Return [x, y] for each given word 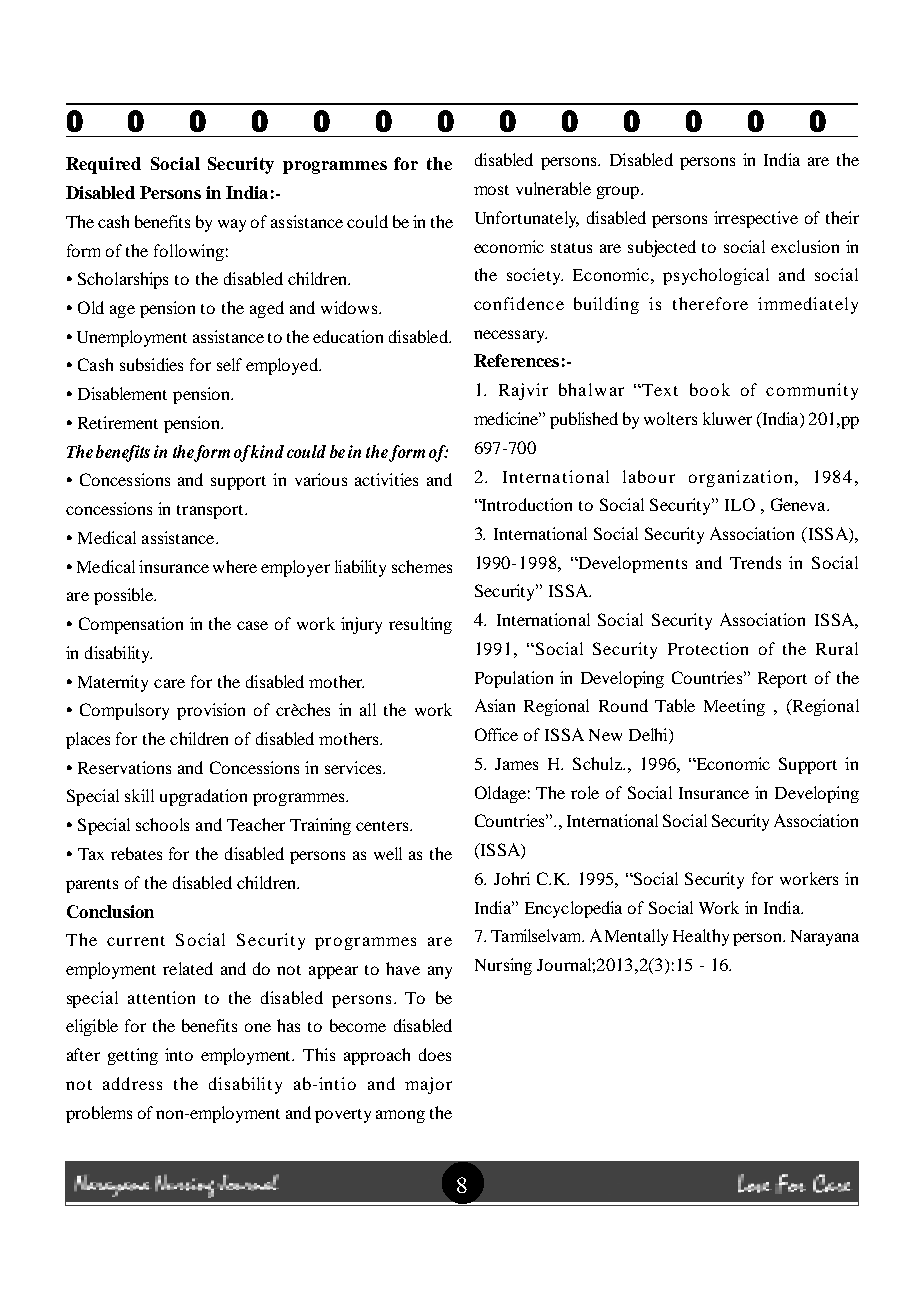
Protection [708, 648]
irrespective [756, 219]
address [132, 1083]
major [428, 1085]
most [491, 190]
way [232, 225]
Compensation [131, 625]
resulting [420, 625]
